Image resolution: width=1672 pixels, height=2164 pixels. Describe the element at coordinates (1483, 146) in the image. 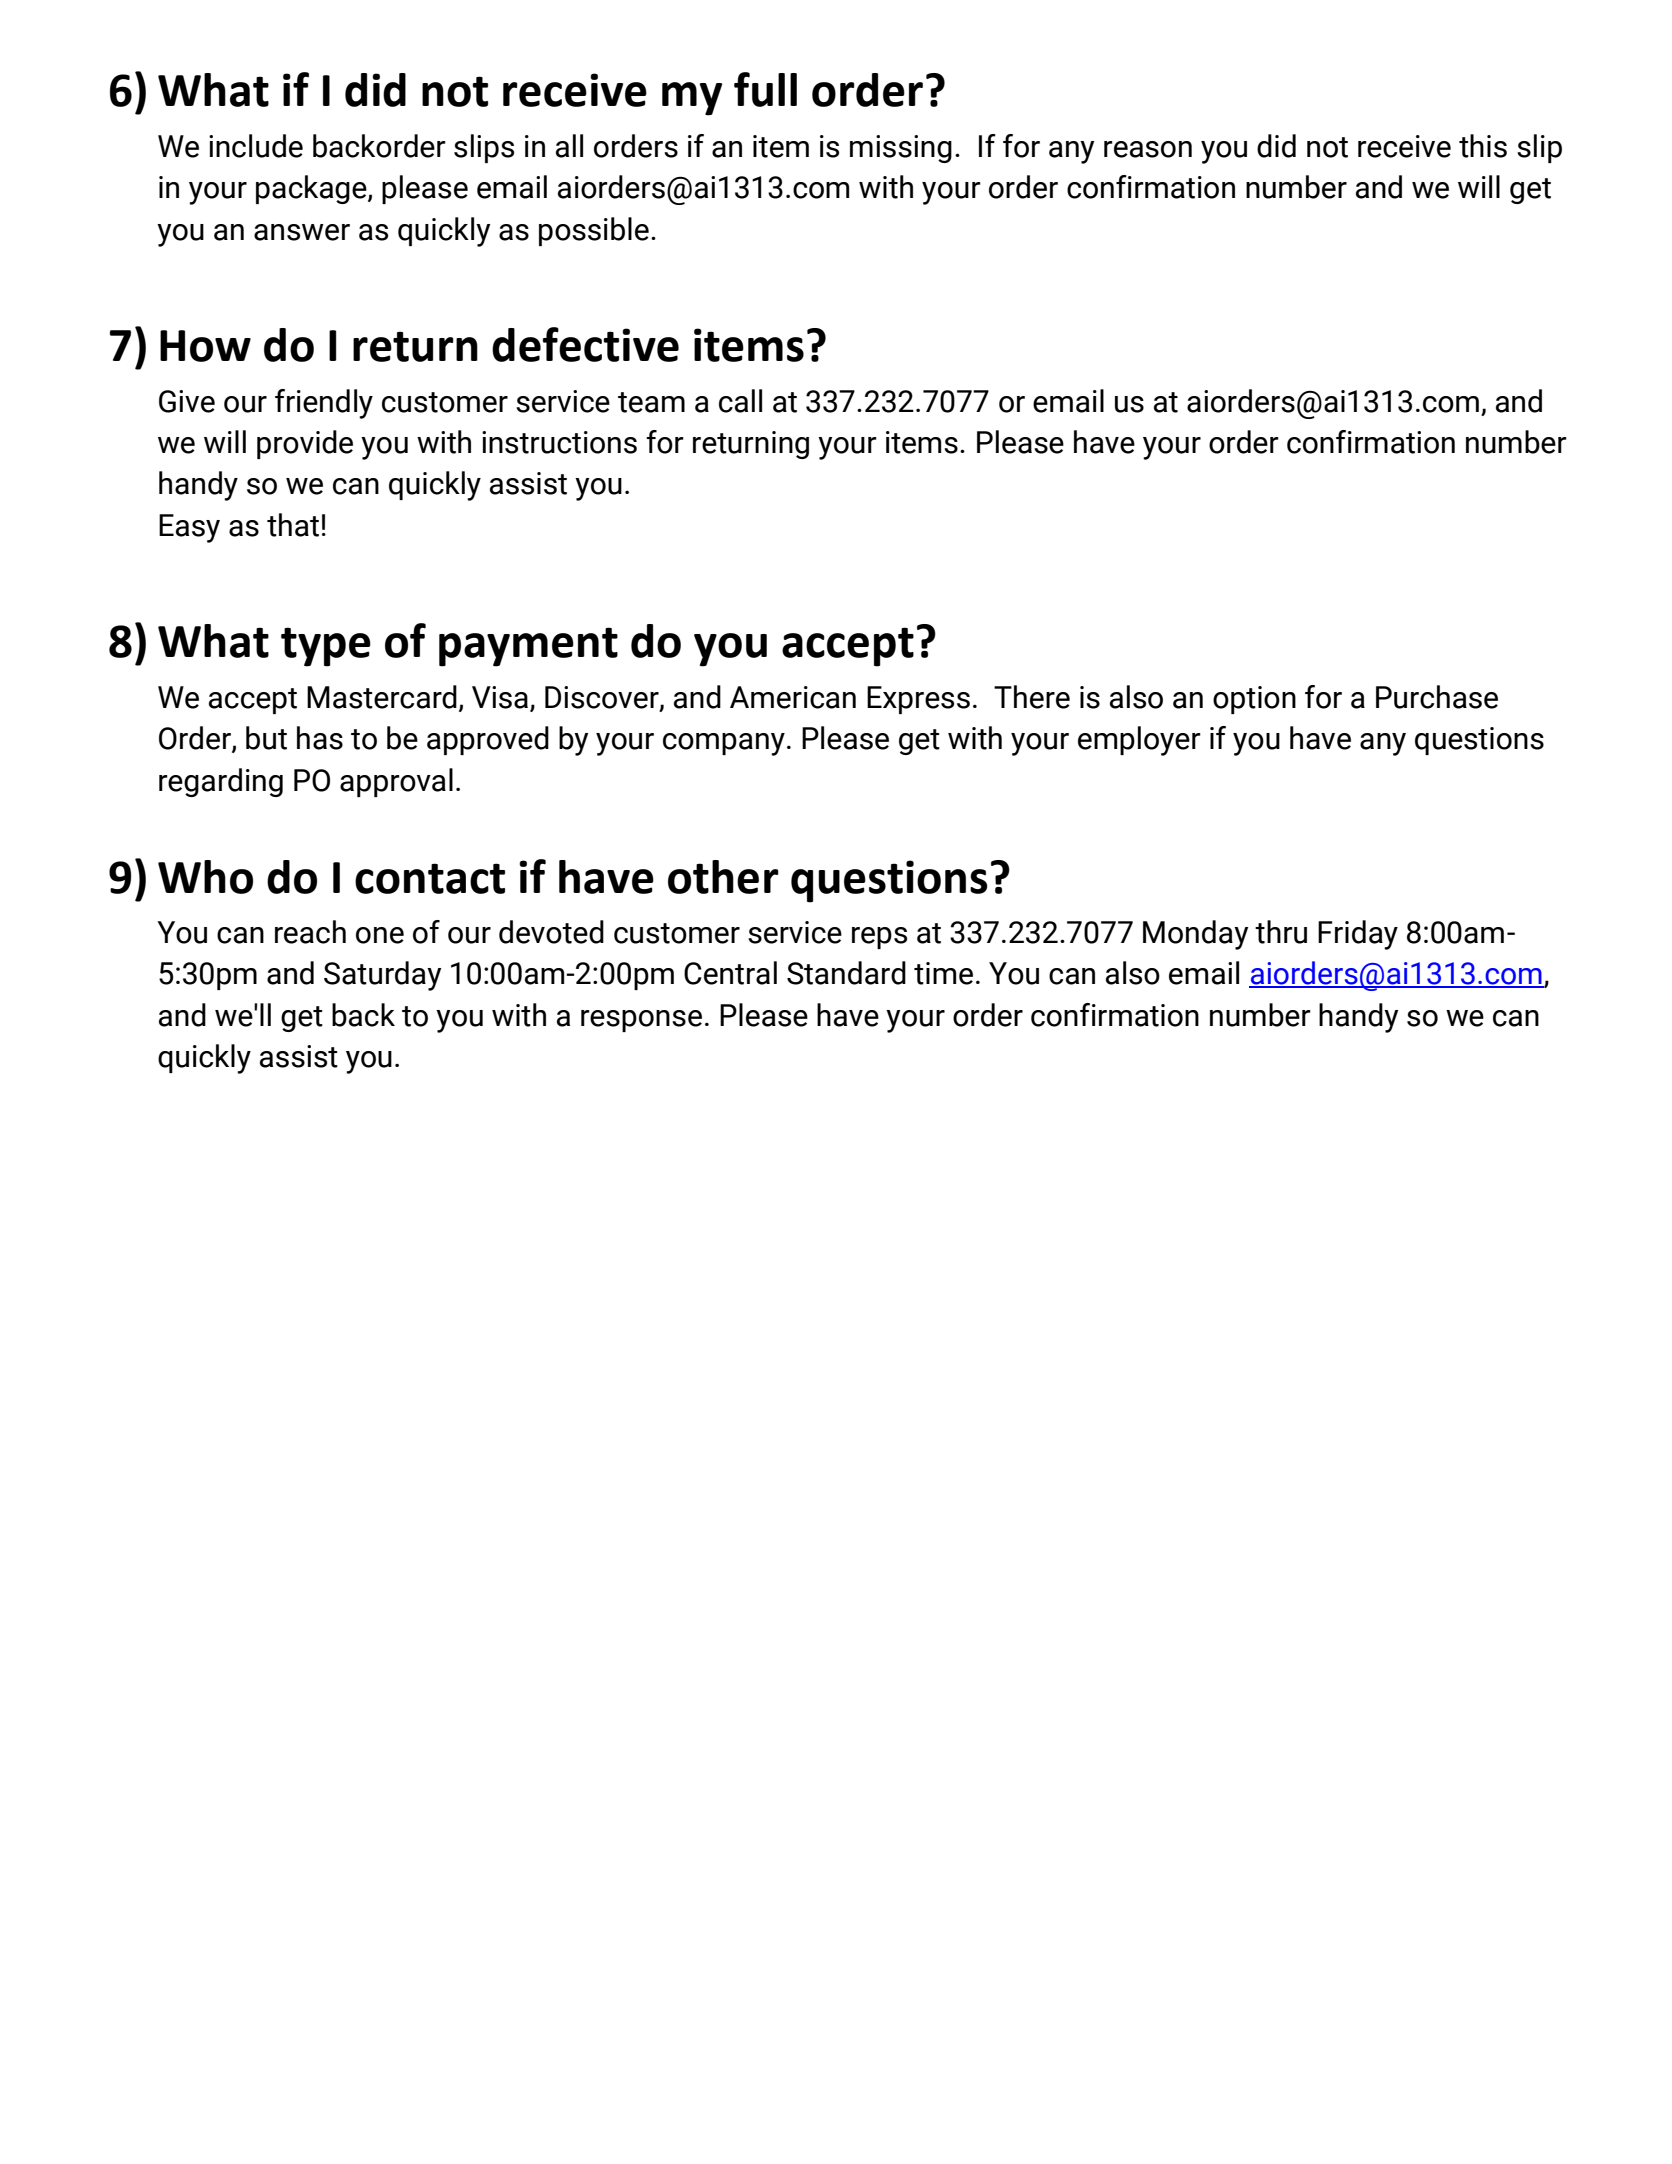

I see `this` at that location.
